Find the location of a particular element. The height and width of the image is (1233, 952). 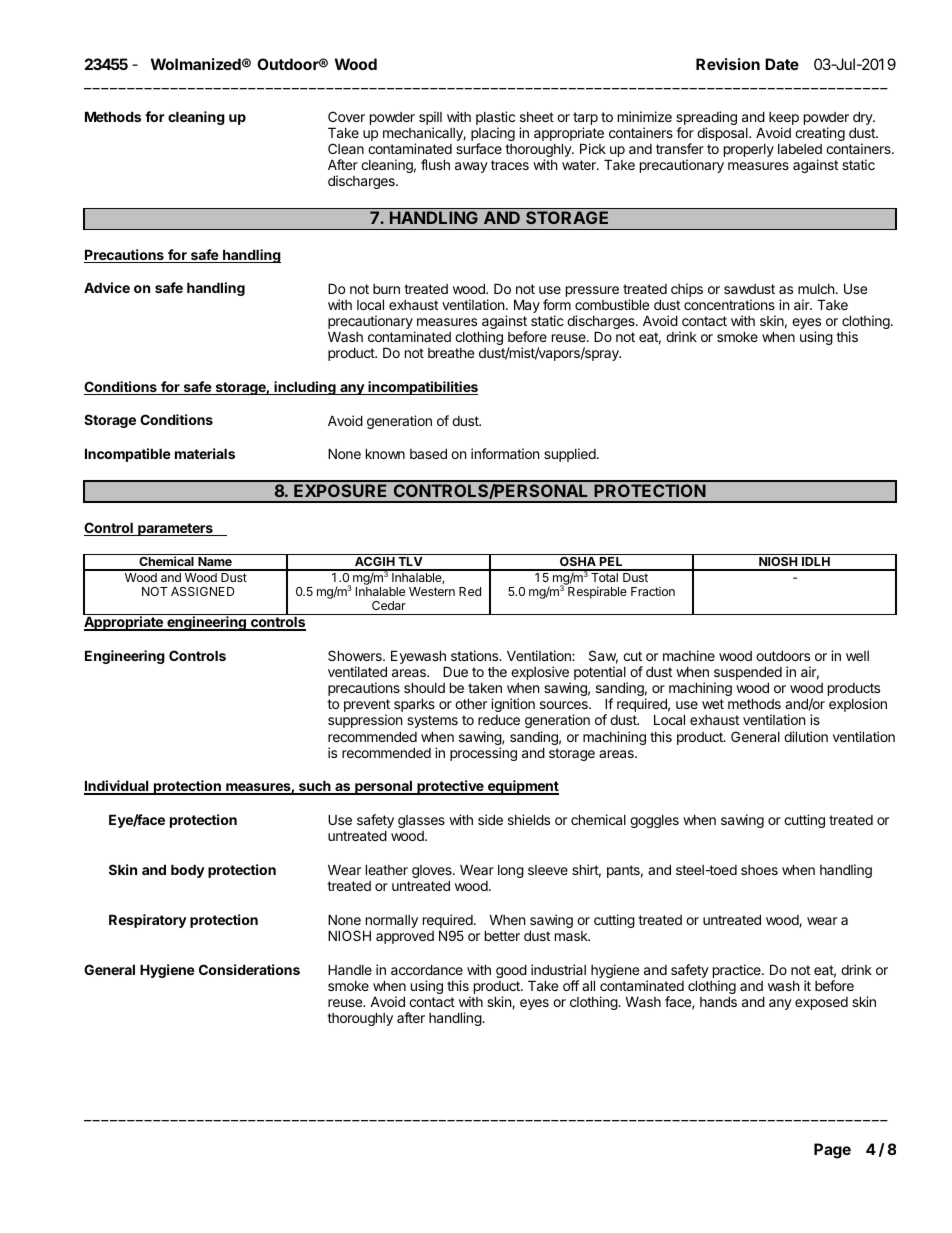

Page is located at coordinates (832, 1151).
